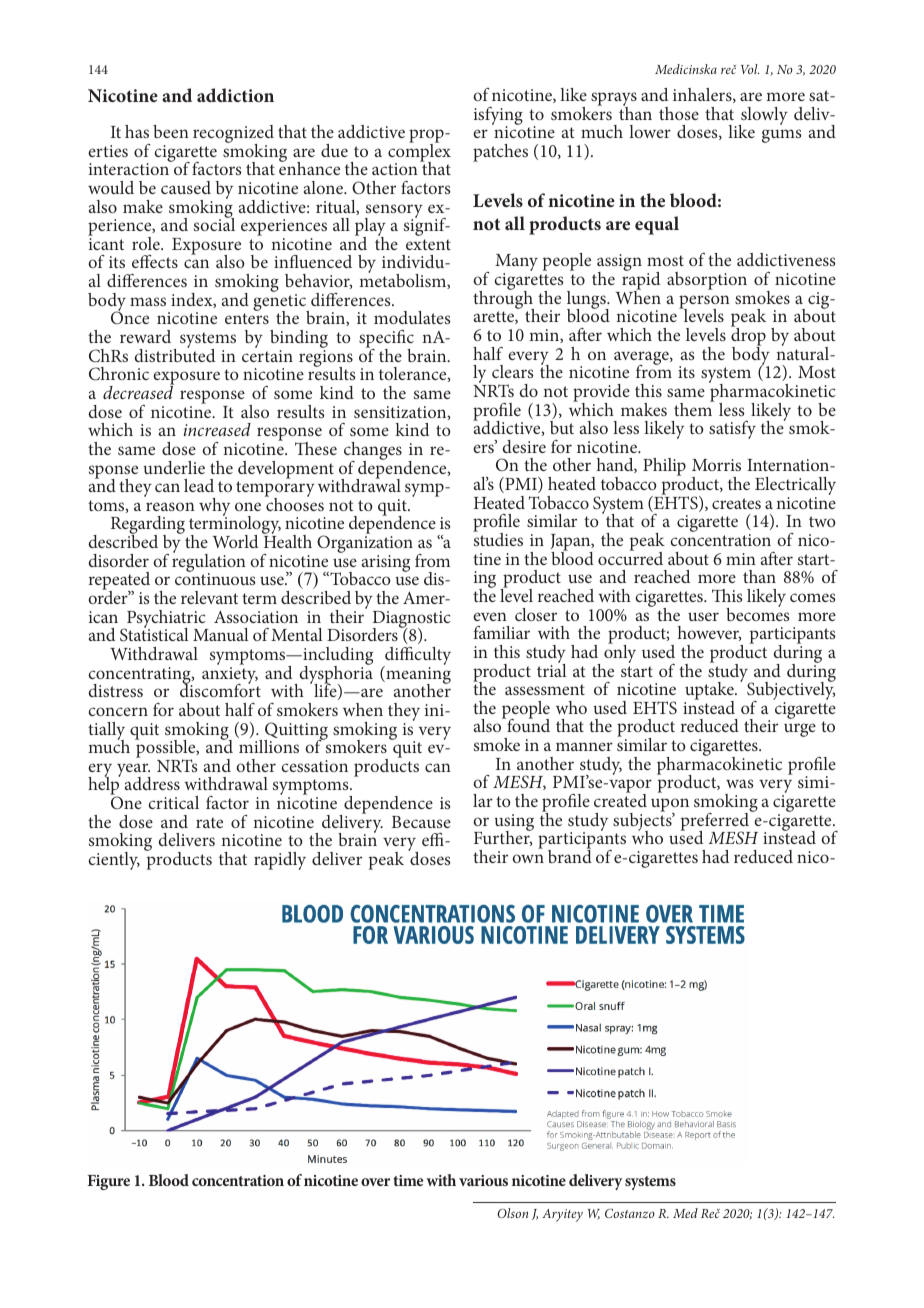  Describe the element at coordinates (108, 1182) in the page. I see `Figure` at that location.
